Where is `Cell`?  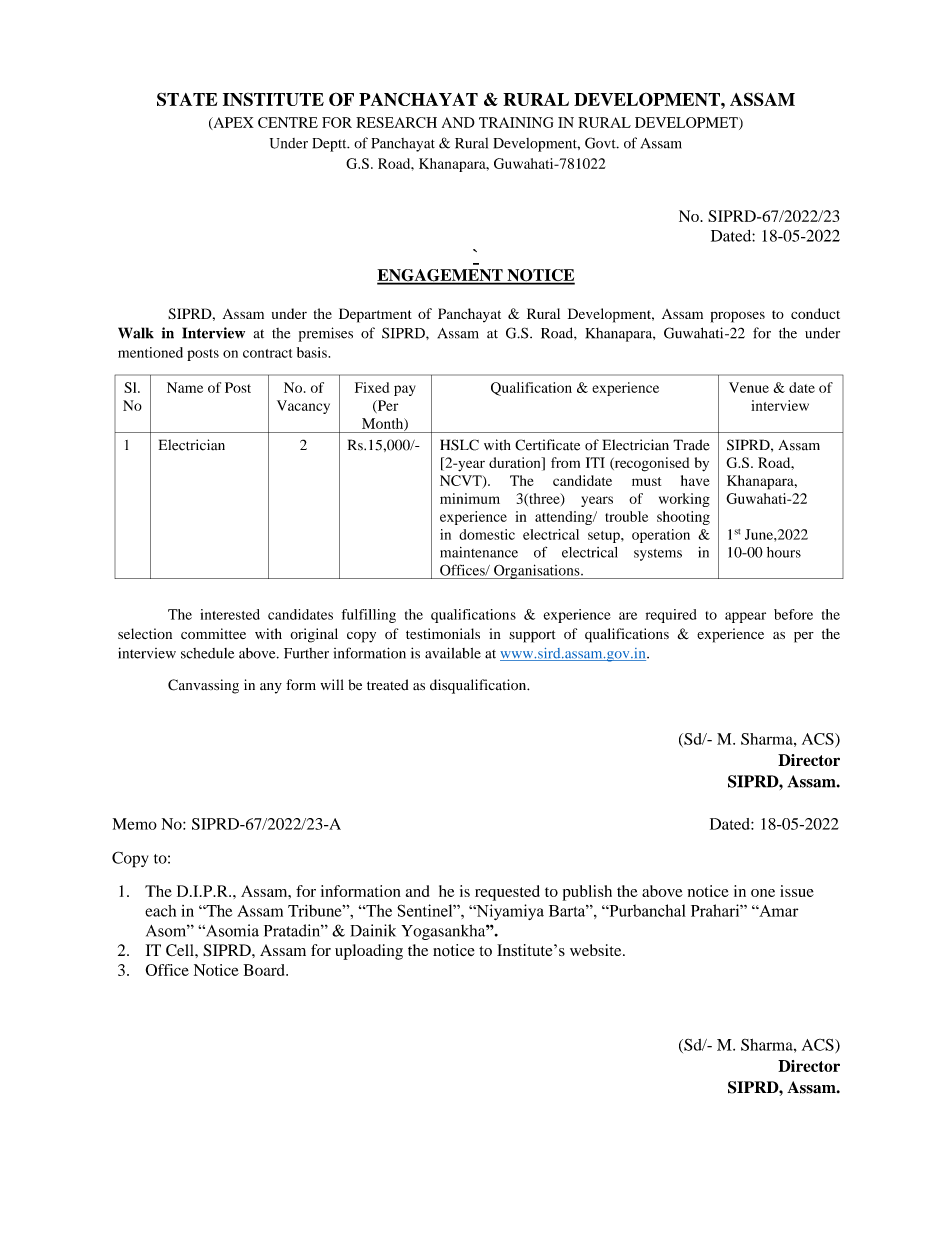
Cell is located at coordinates (181, 950).
